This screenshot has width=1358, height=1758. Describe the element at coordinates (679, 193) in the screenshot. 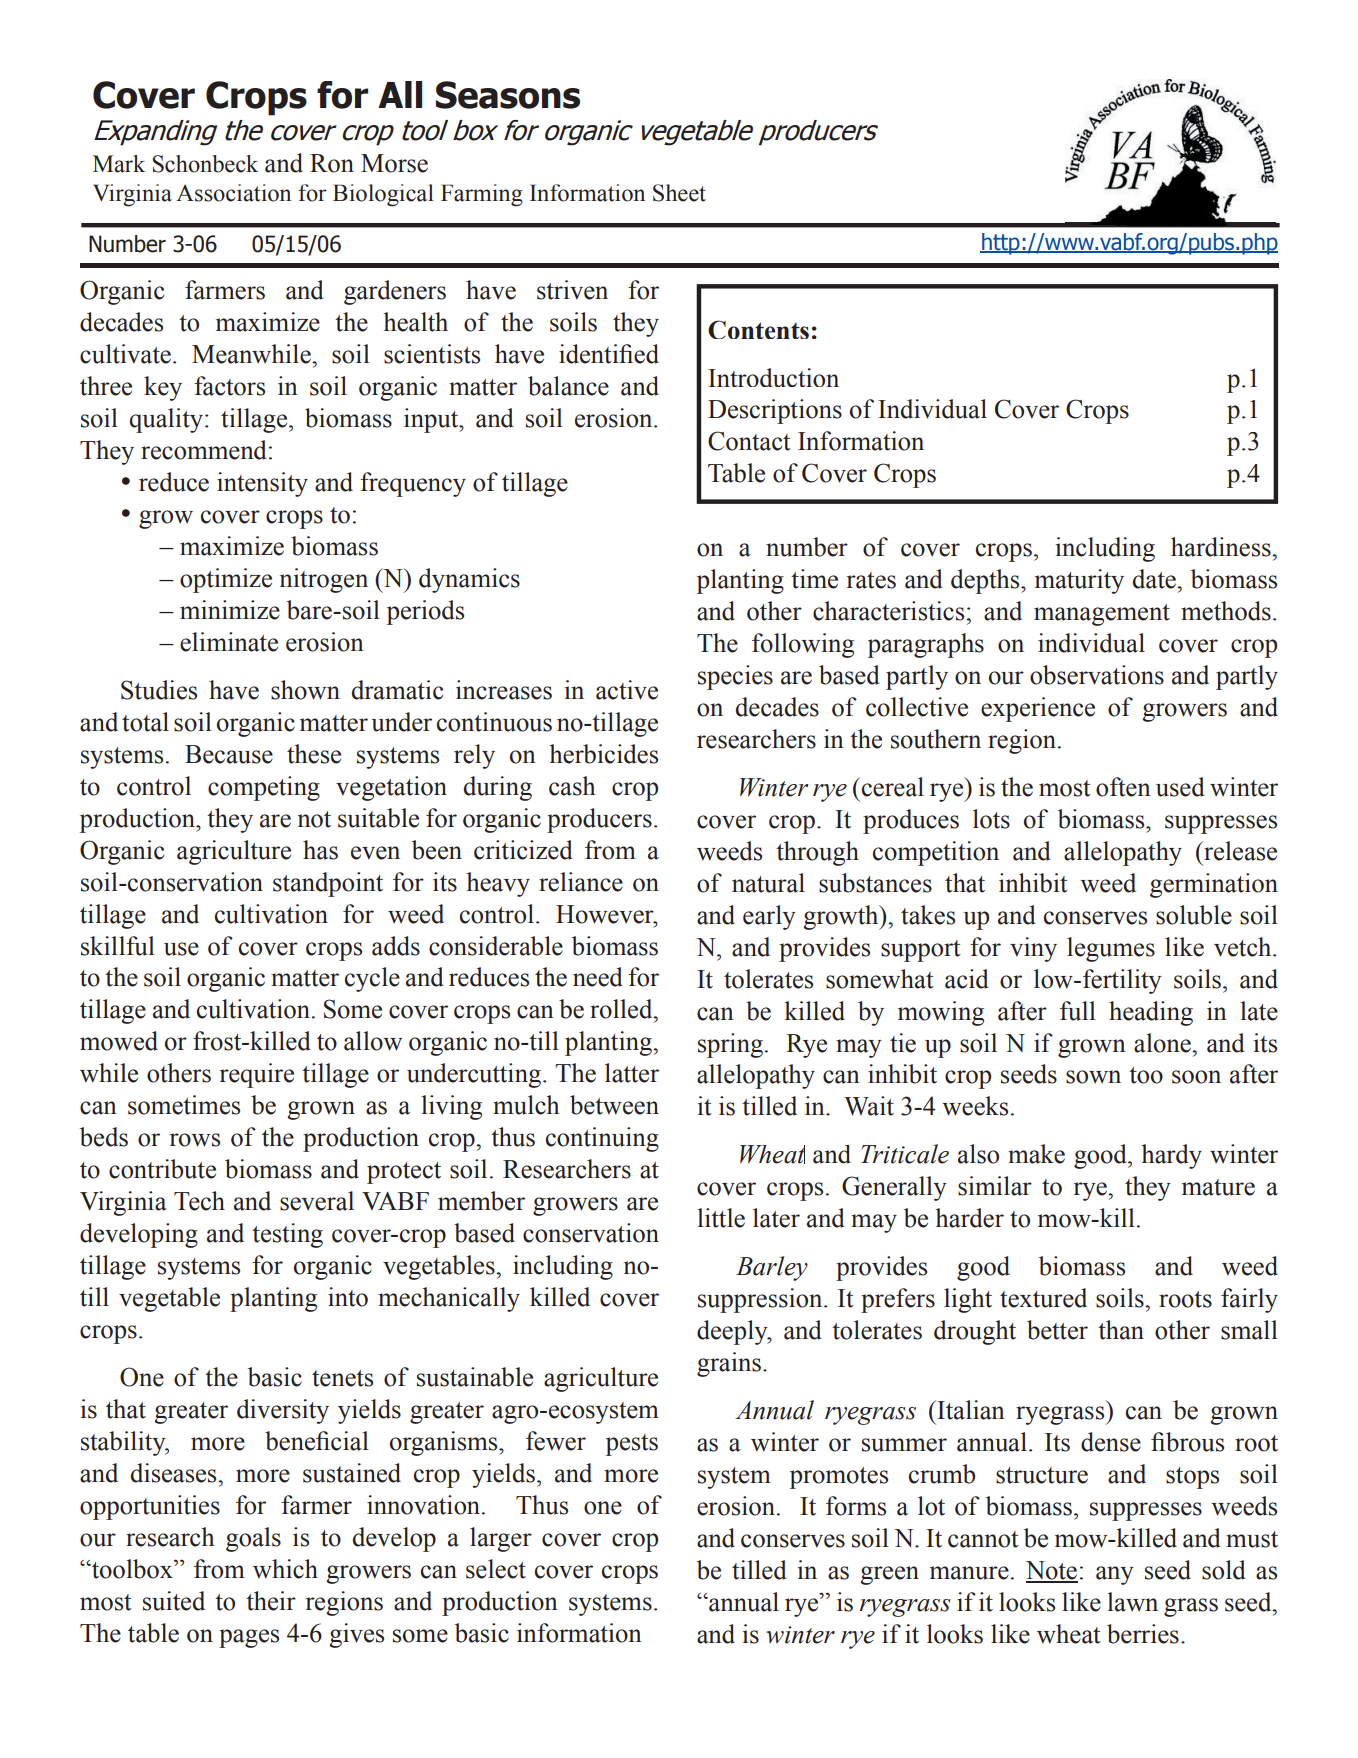

I see `Sheet` at that location.
